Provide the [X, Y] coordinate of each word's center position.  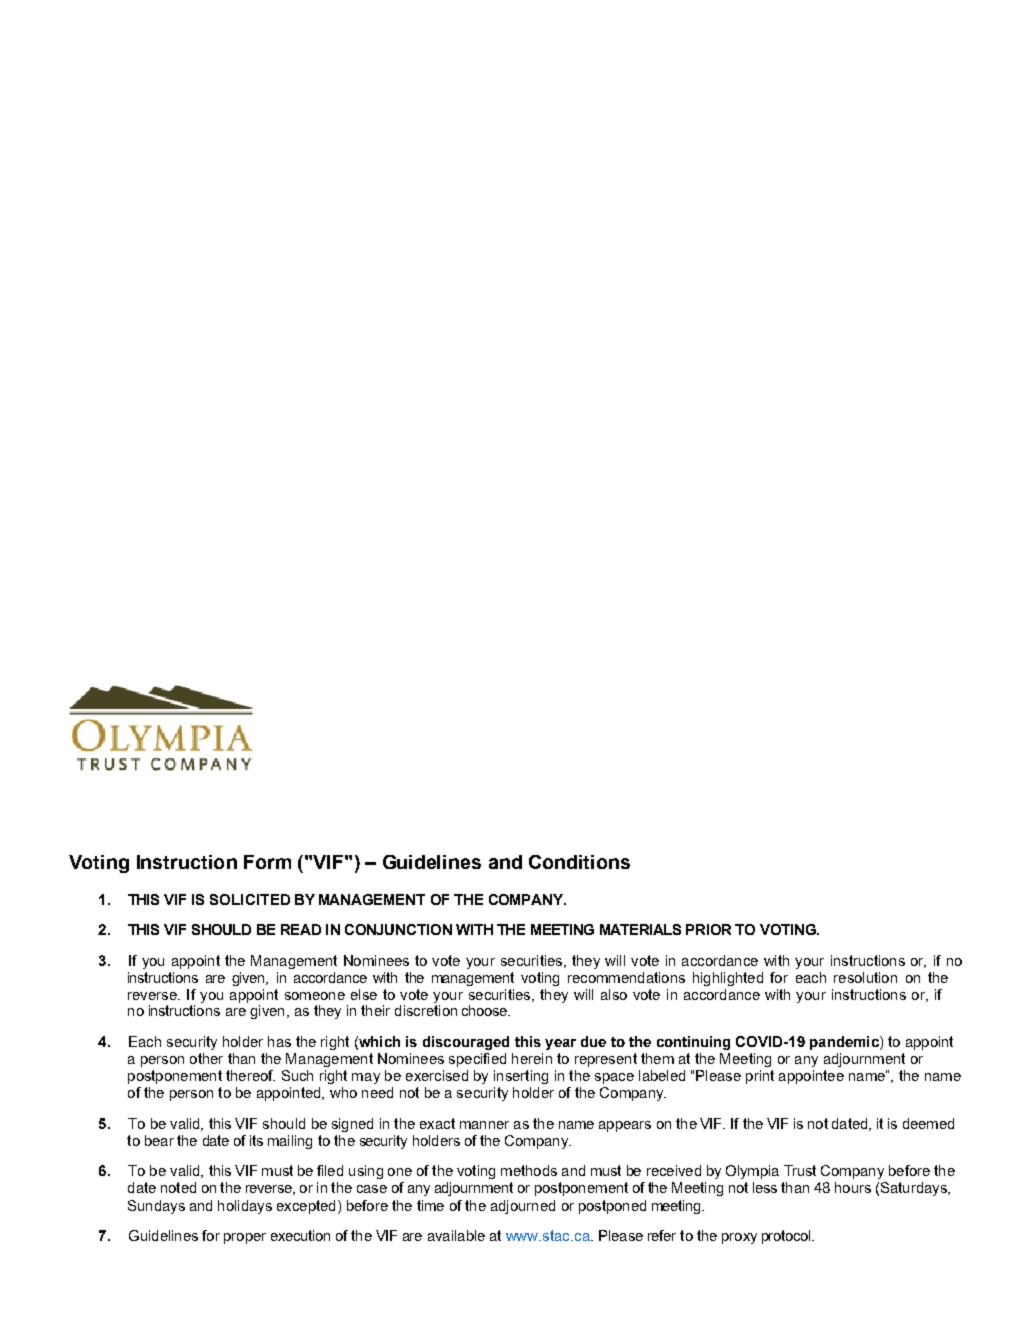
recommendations [626, 977]
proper [245, 1238]
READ [301, 929]
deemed [928, 1123]
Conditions [579, 862]
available [456, 1235]
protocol [787, 1237]
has [279, 1041]
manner [484, 1125]
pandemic [845, 1043]
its [256, 1140]
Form [267, 862]
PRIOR [708, 929]
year [560, 1044]
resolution [865, 977]
